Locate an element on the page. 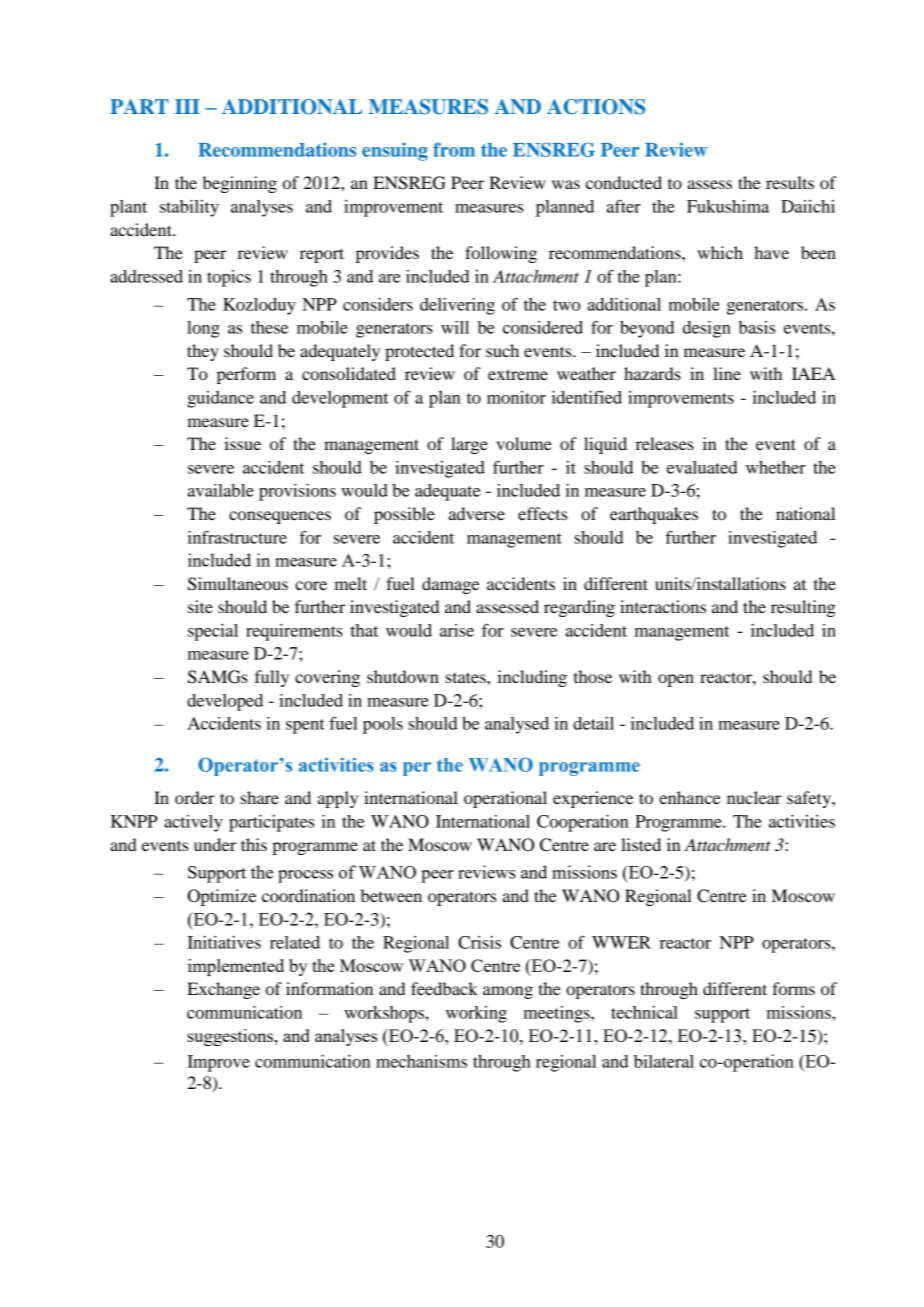 The height and width of the document is (1307, 924). Simultaneous is located at coordinates (238, 584).
